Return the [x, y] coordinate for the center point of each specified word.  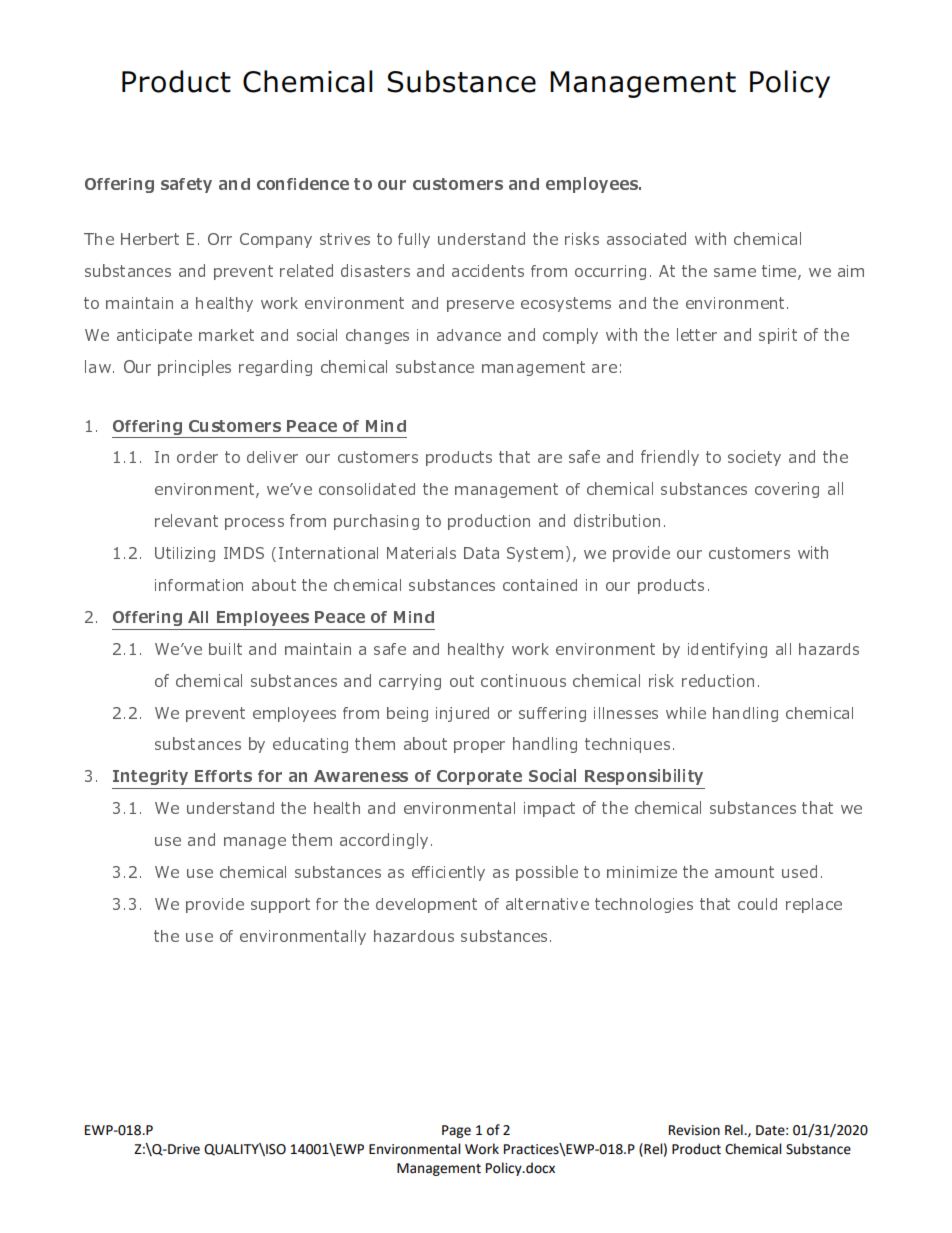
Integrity [150, 777]
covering [787, 490]
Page [456, 1131]
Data [481, 553]
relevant [186, 520]
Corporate [479, 777]
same [735, 272]
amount [744, 872]
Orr [220, 239]
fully [414, 240]
